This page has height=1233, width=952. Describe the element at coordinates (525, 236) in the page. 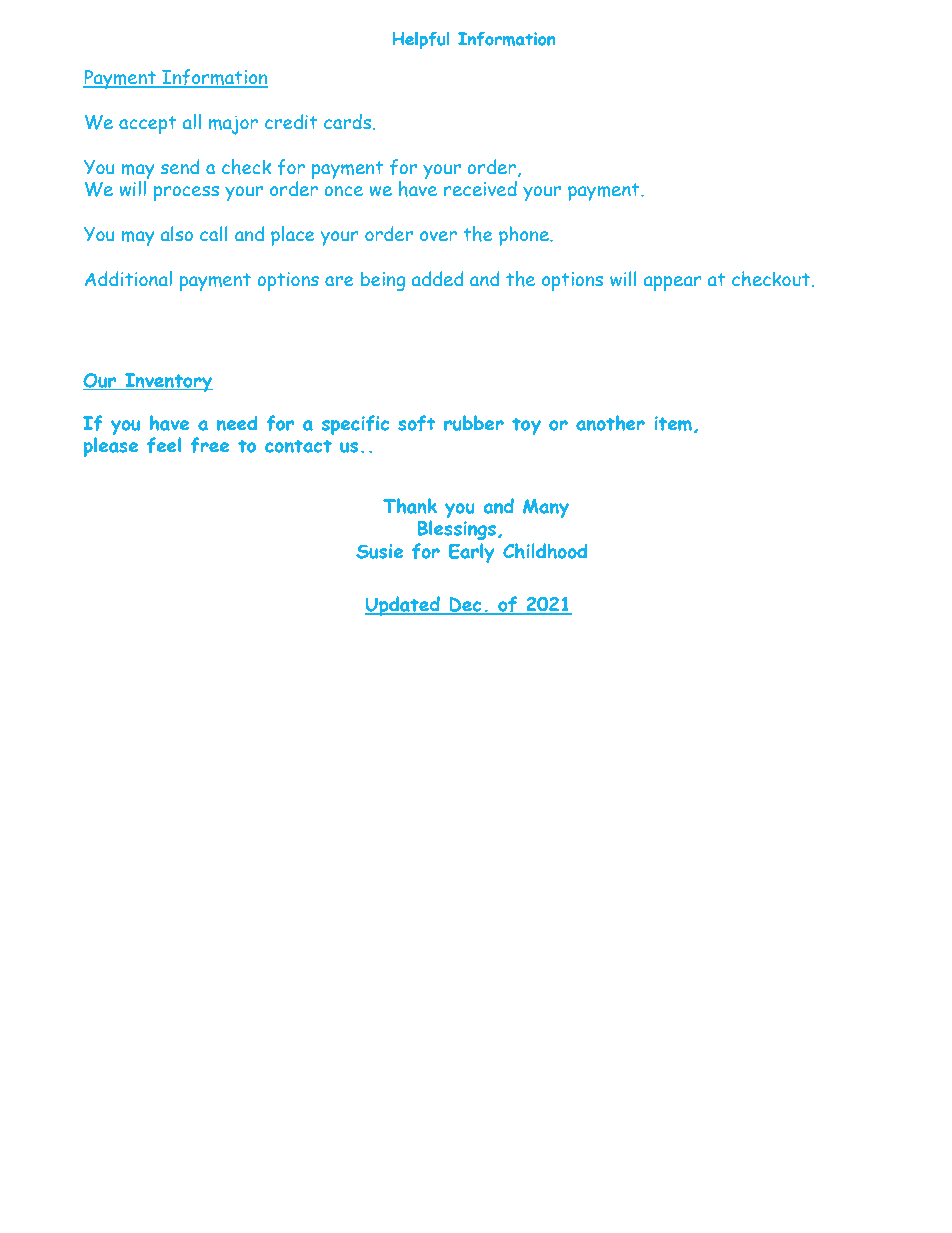

I see `phone` at that location.
